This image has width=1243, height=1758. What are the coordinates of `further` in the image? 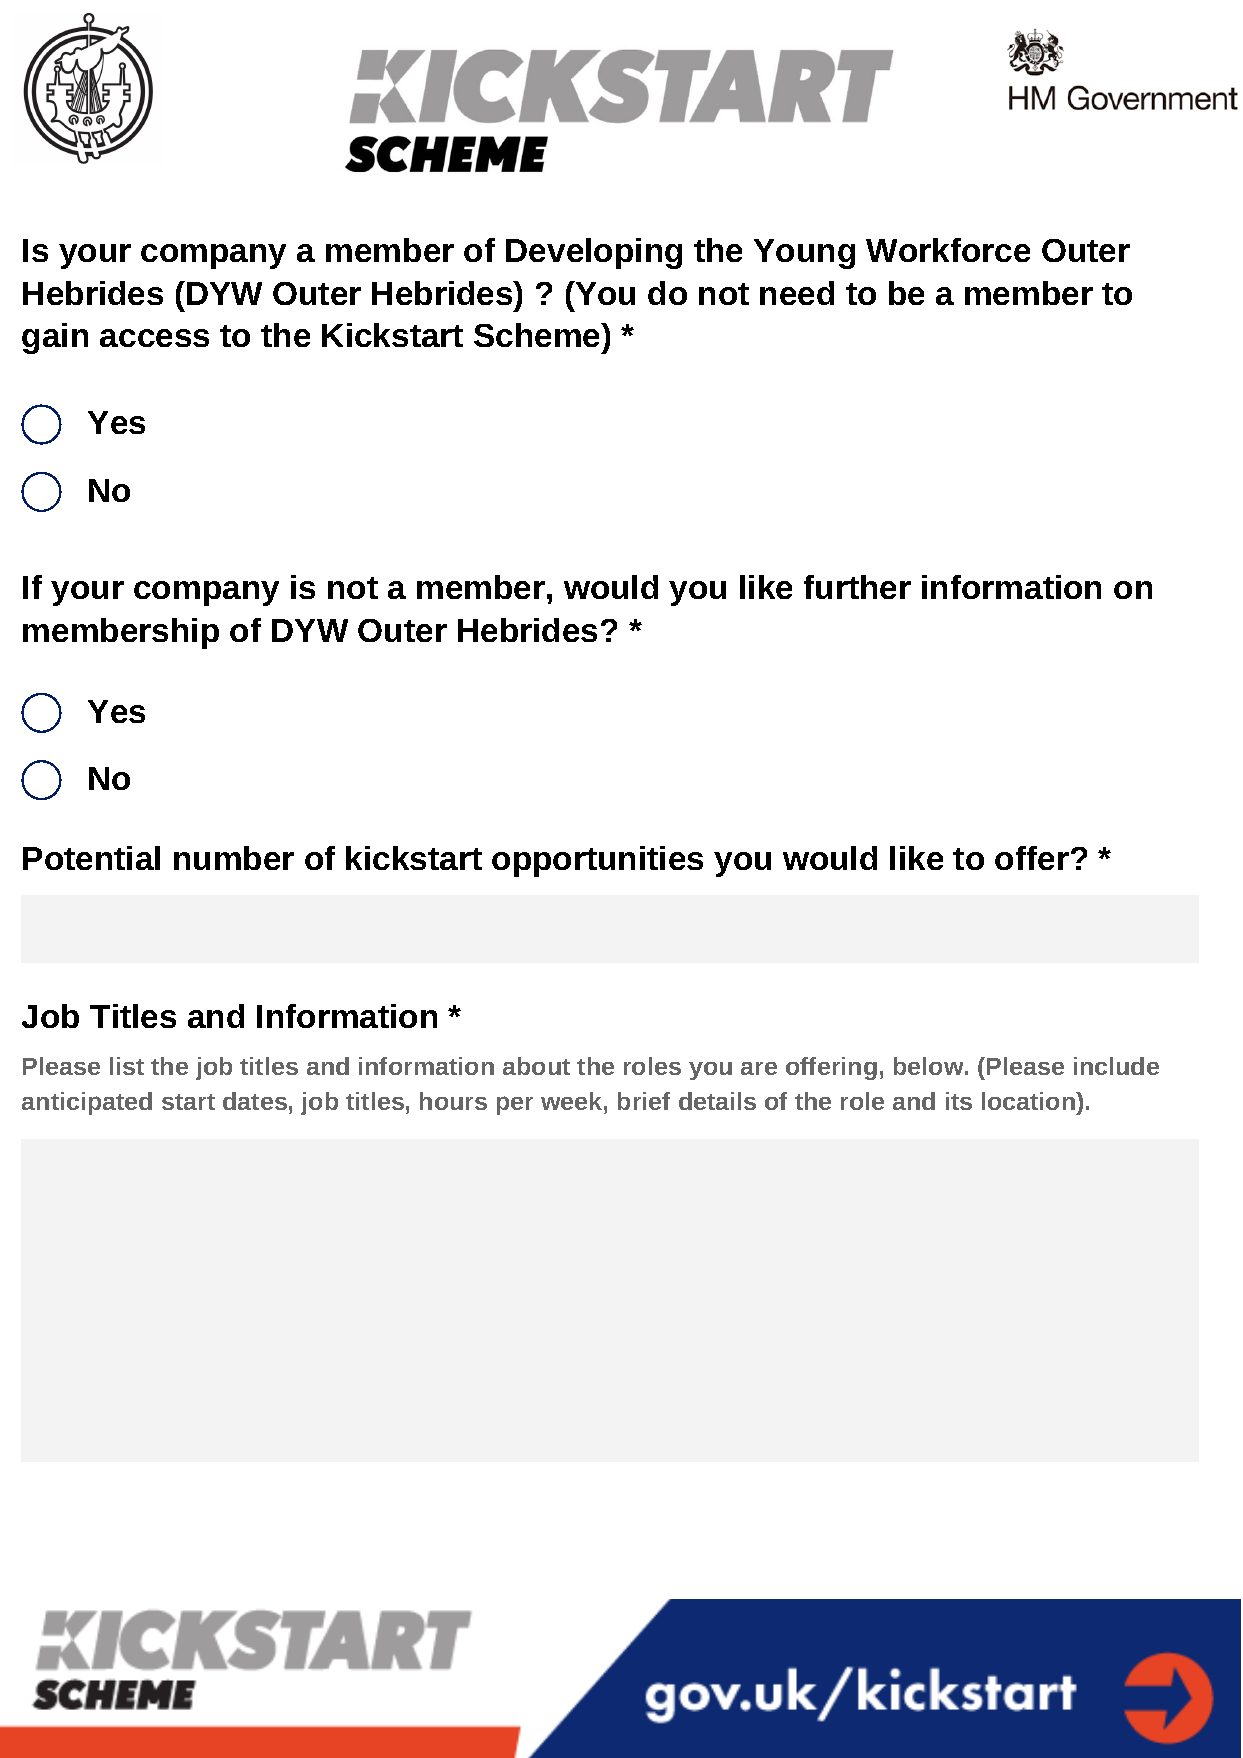 It's located at (857, 587).
